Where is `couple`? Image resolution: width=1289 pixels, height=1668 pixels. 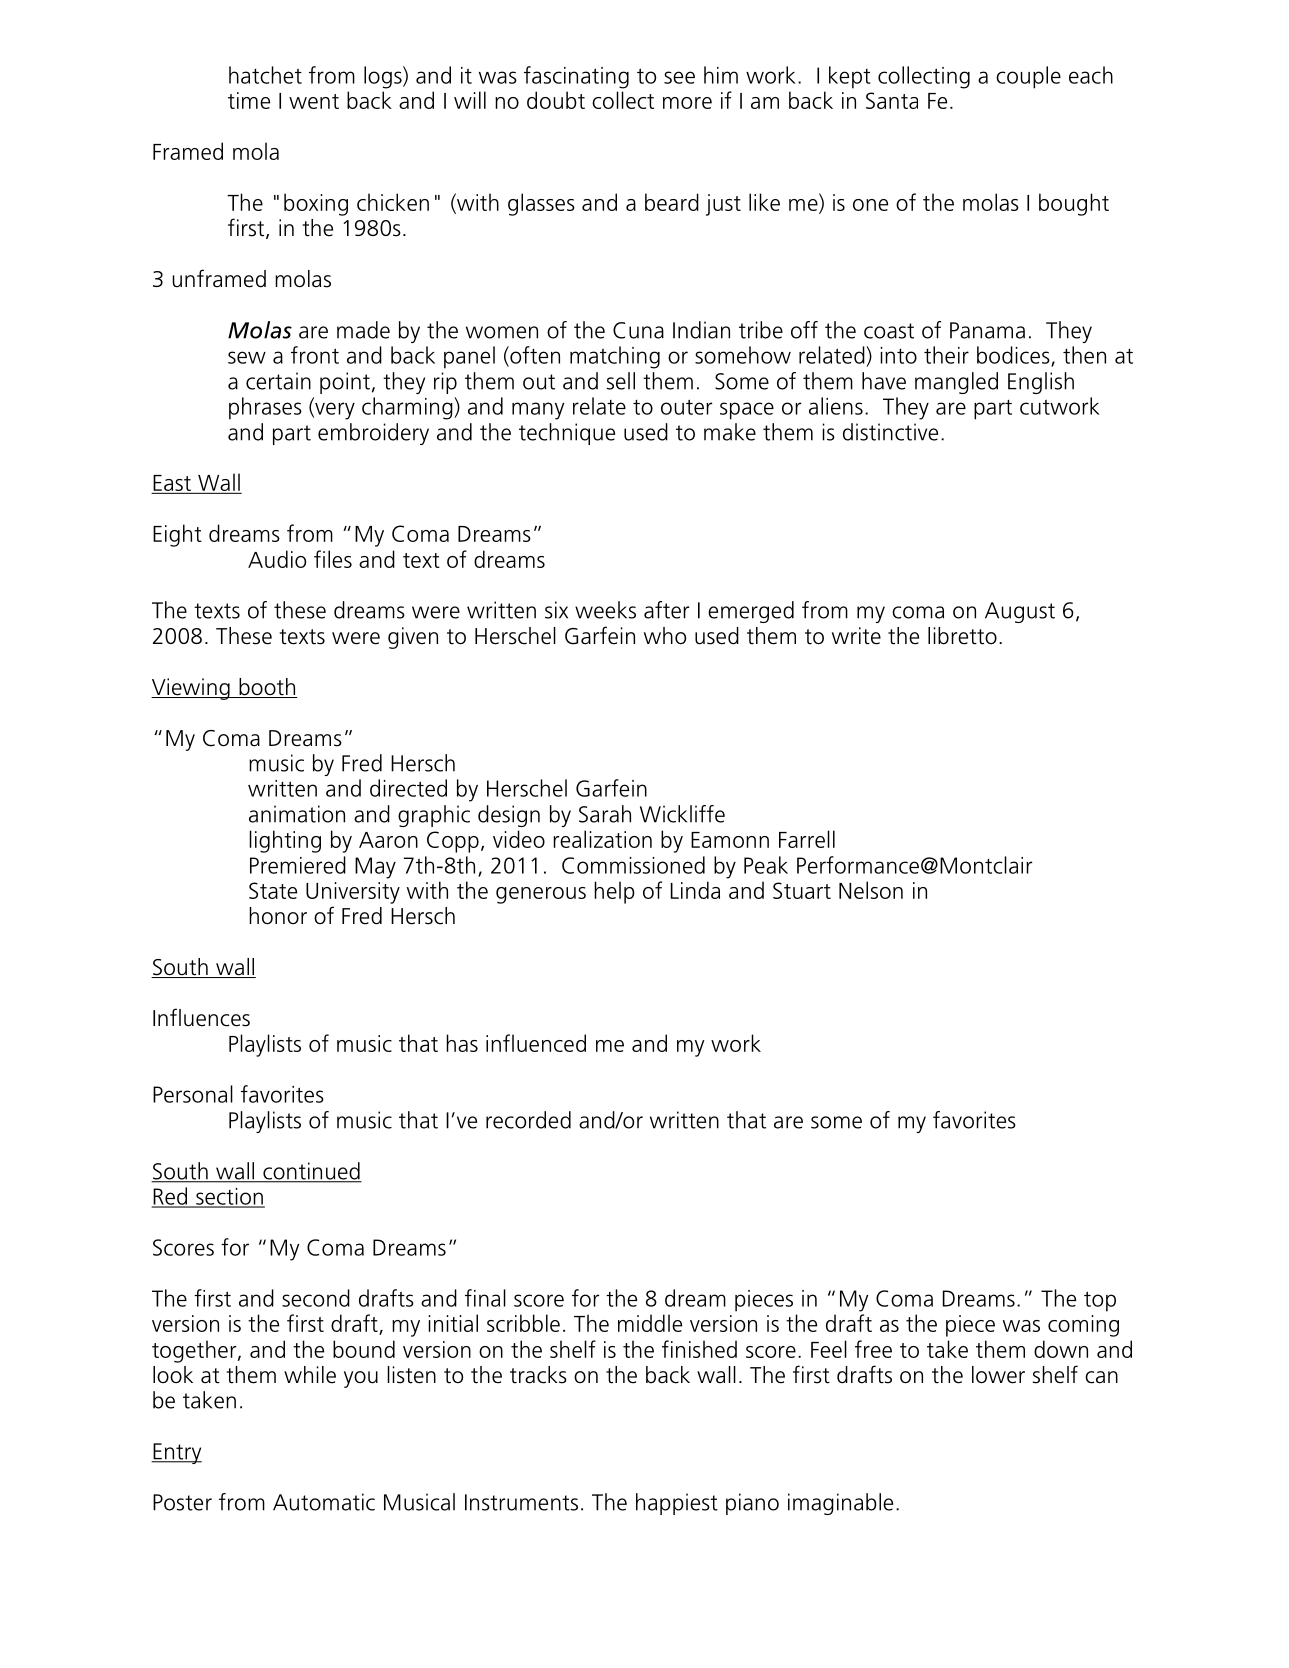
couple is located at coordinates (1028, 77).
